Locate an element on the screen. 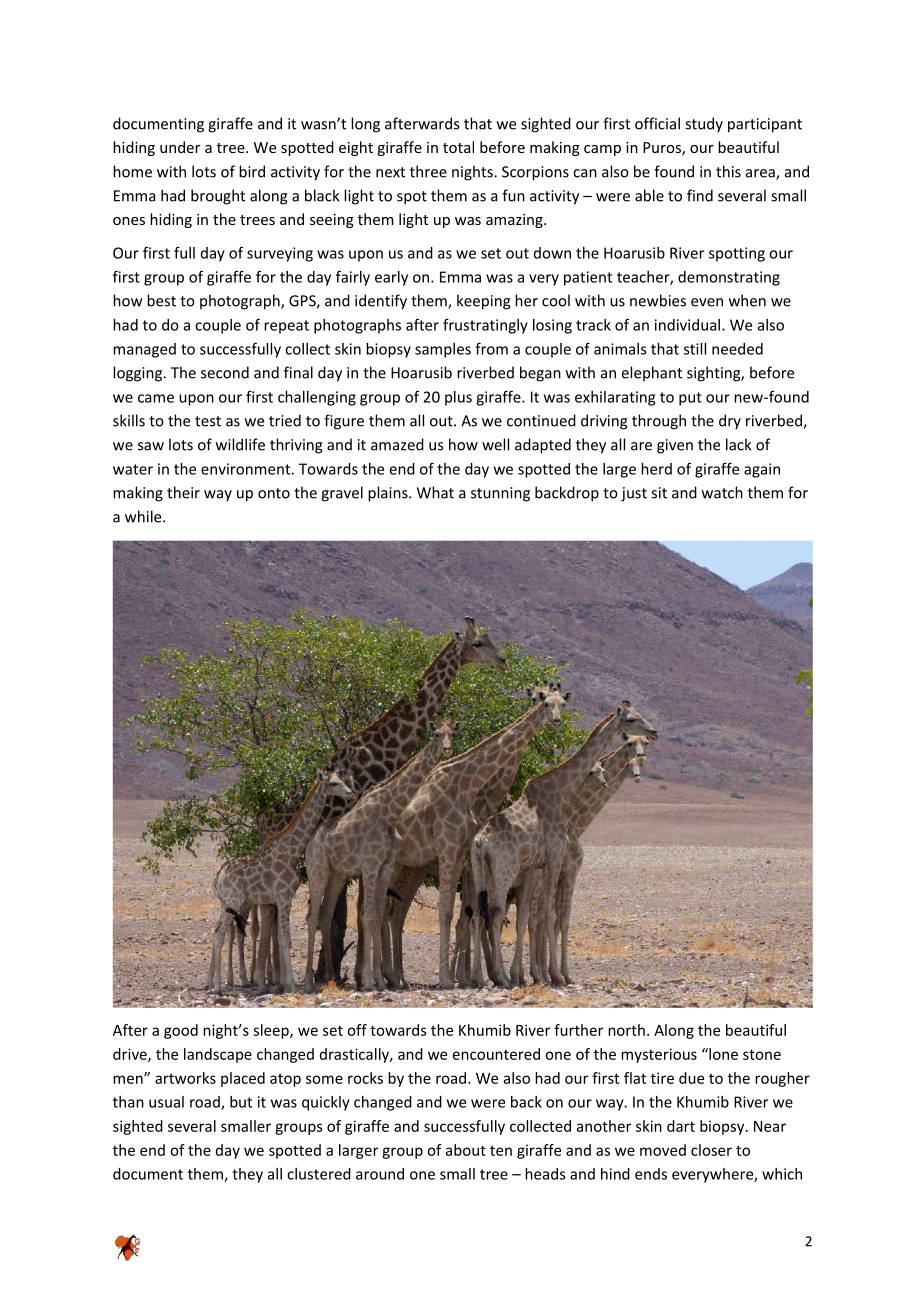 The width and height of the screenshot is (924, 1308). about is located at coordinates (466, 1150).
